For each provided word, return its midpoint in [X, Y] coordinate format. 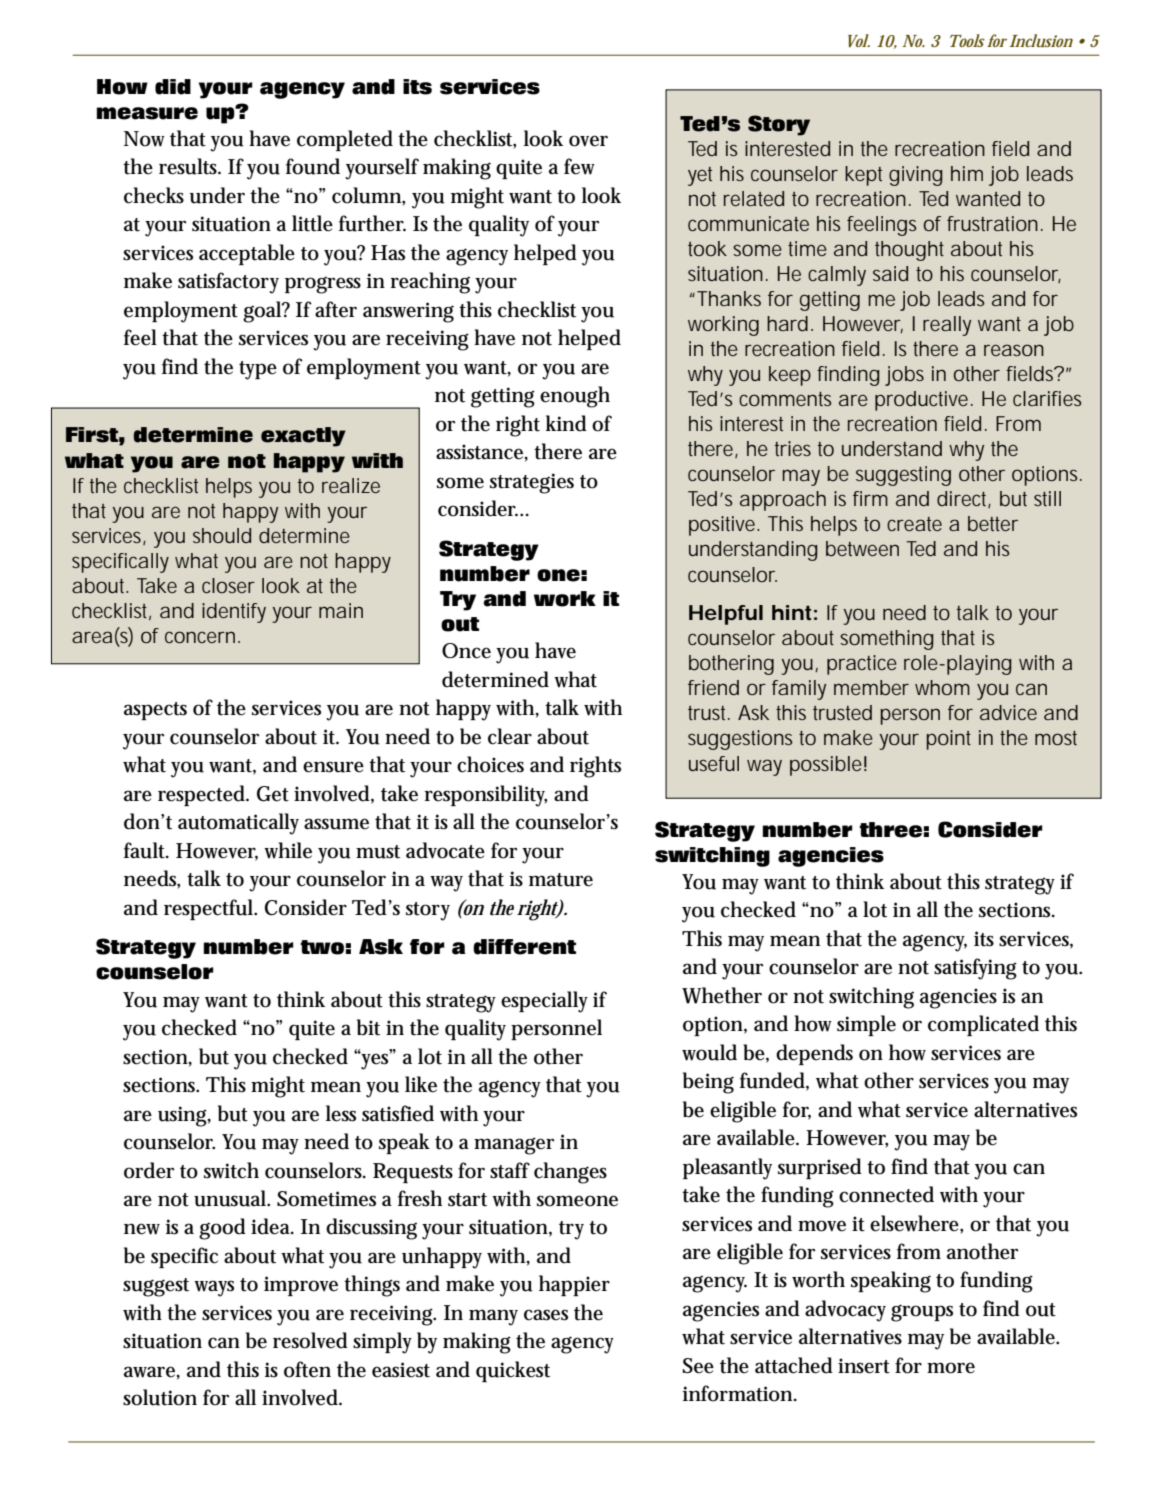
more [951, 1368]
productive [921, 401]
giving [916, 176]
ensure [333, 767]
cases [546, 1315]
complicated [983, 1025]
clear [510, 736]
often [307, 1369]
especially [544, 1002]
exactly [303, 437]
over [588, 141]
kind [566, 423]
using [182, 1116]
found [313, 166]
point [948, 740]
